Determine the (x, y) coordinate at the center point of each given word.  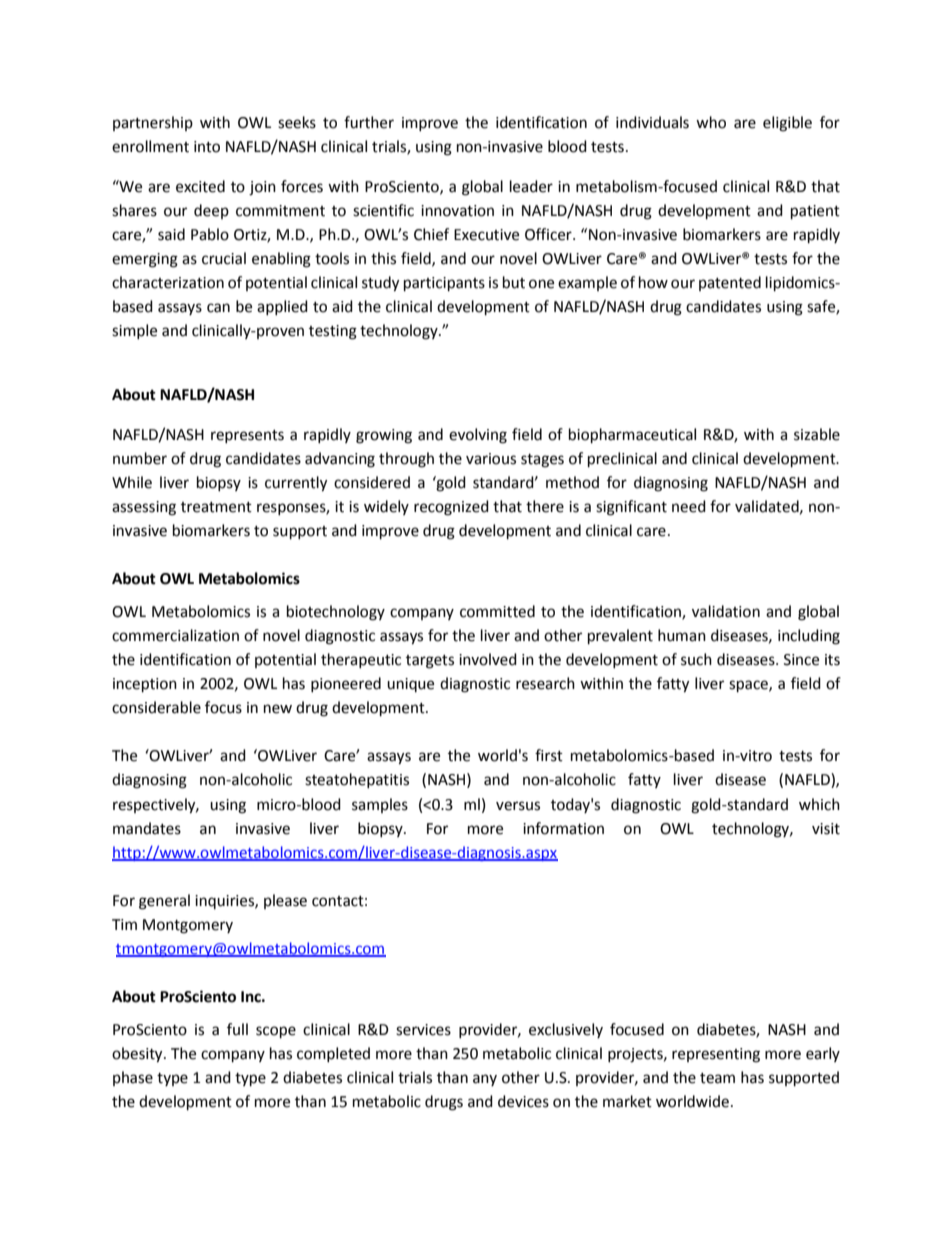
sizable (817, 434)
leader (531, 186)
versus (518, 806)
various (491, 459)
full (237, 1029)
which (819, 804)
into (207, 147)
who (711, 122)
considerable (156, 707)
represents (247, 436)
